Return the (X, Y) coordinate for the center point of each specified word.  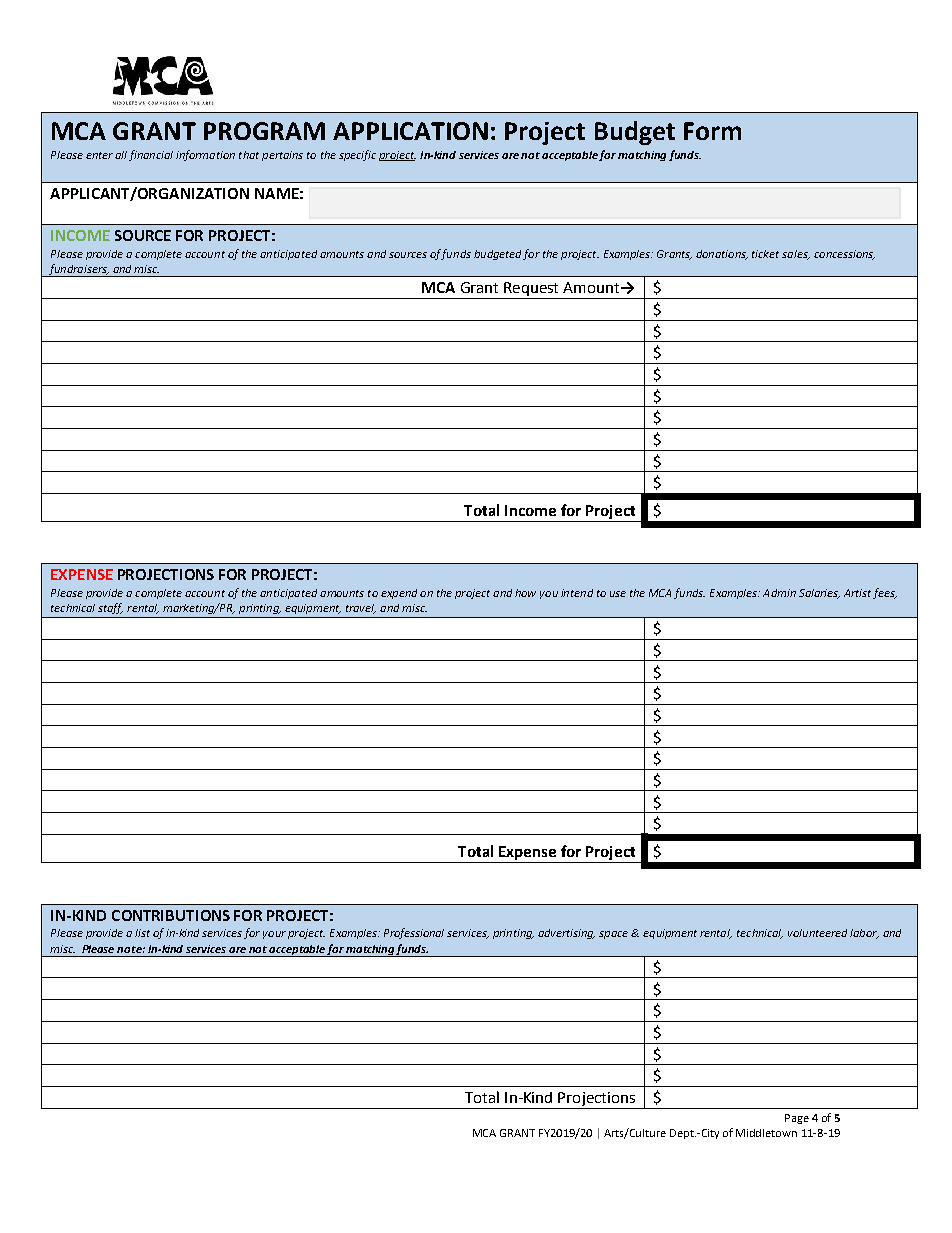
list (142, 933)
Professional (414, 933)
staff (110, 608)
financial (151, 155)
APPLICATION (410, 131)
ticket (765, 254)
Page (797, 1119)
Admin (779, 593)
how (525, 593)
